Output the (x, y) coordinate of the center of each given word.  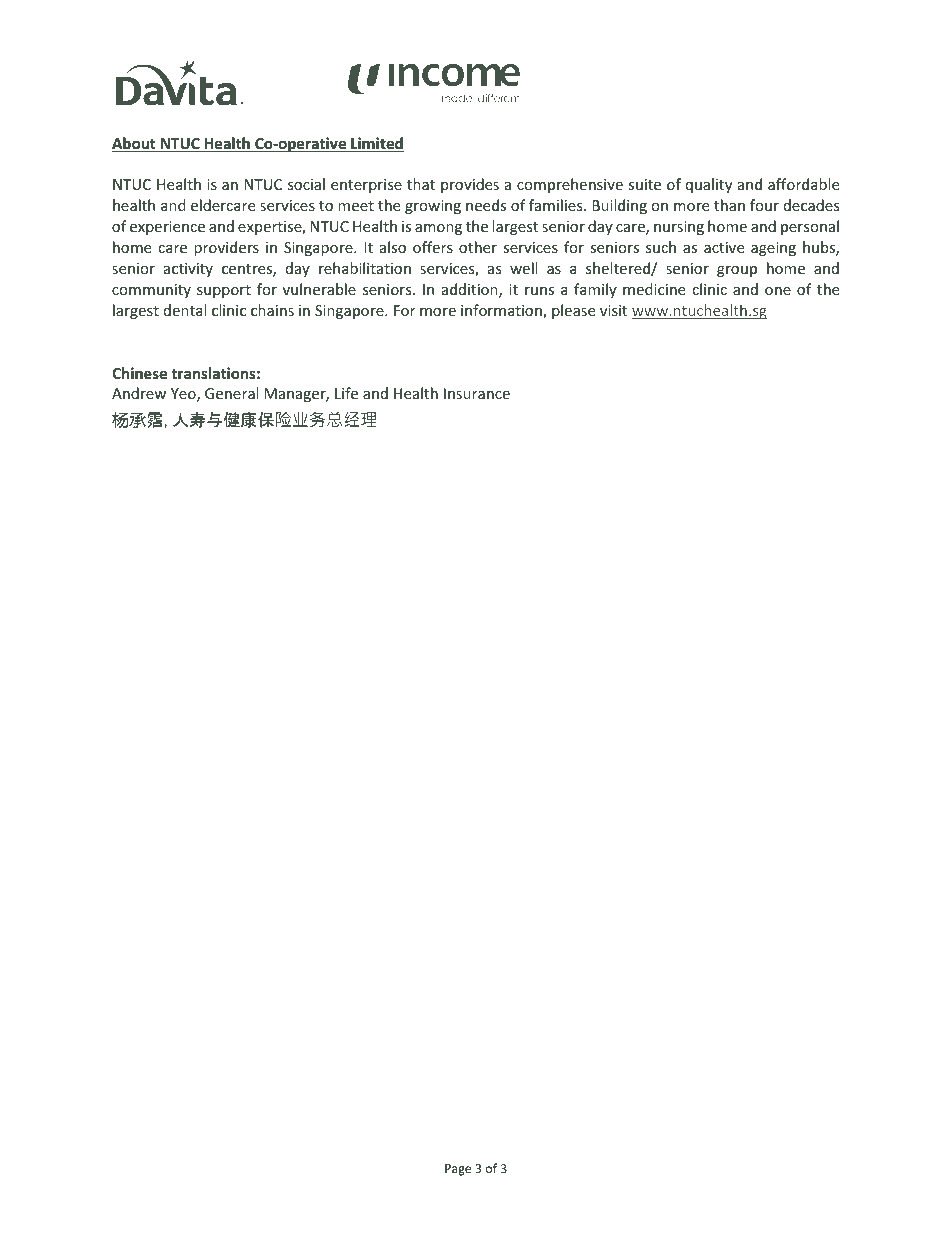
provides (470, 185)
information (502, 311)
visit (613, 310)
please (573, 311)
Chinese (139, 373)
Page (458, 1170)
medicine (654, 289)
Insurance (477, 393)
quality (709, 185)
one (778, 291)
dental (185, 310)
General (231, 393)
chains (272, 310)
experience (167, 228)
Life (346, 393)
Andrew (139, 393)
